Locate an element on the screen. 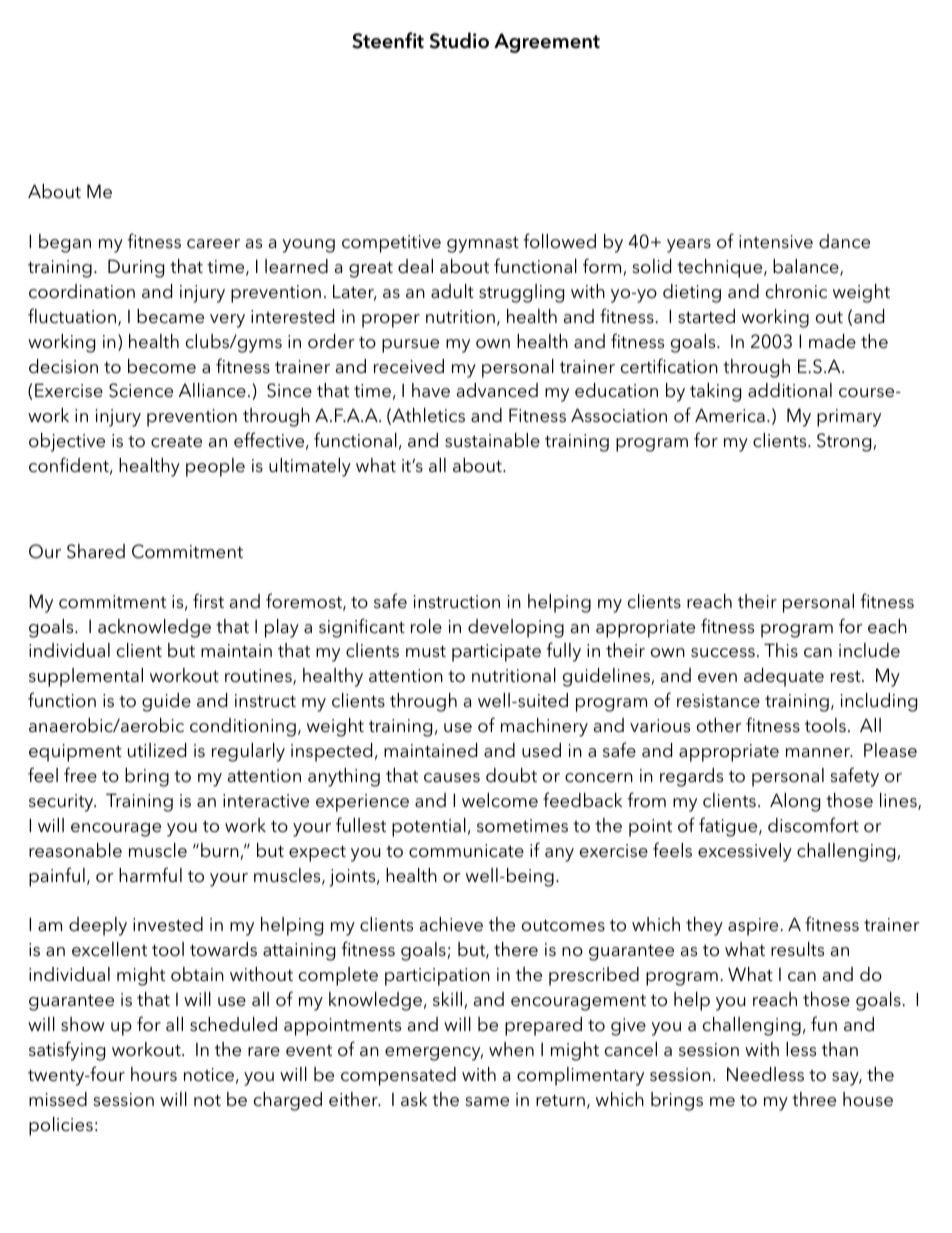 The height and width of the screenshot is (1233, 952). career is located at coordinates (213, 244).
